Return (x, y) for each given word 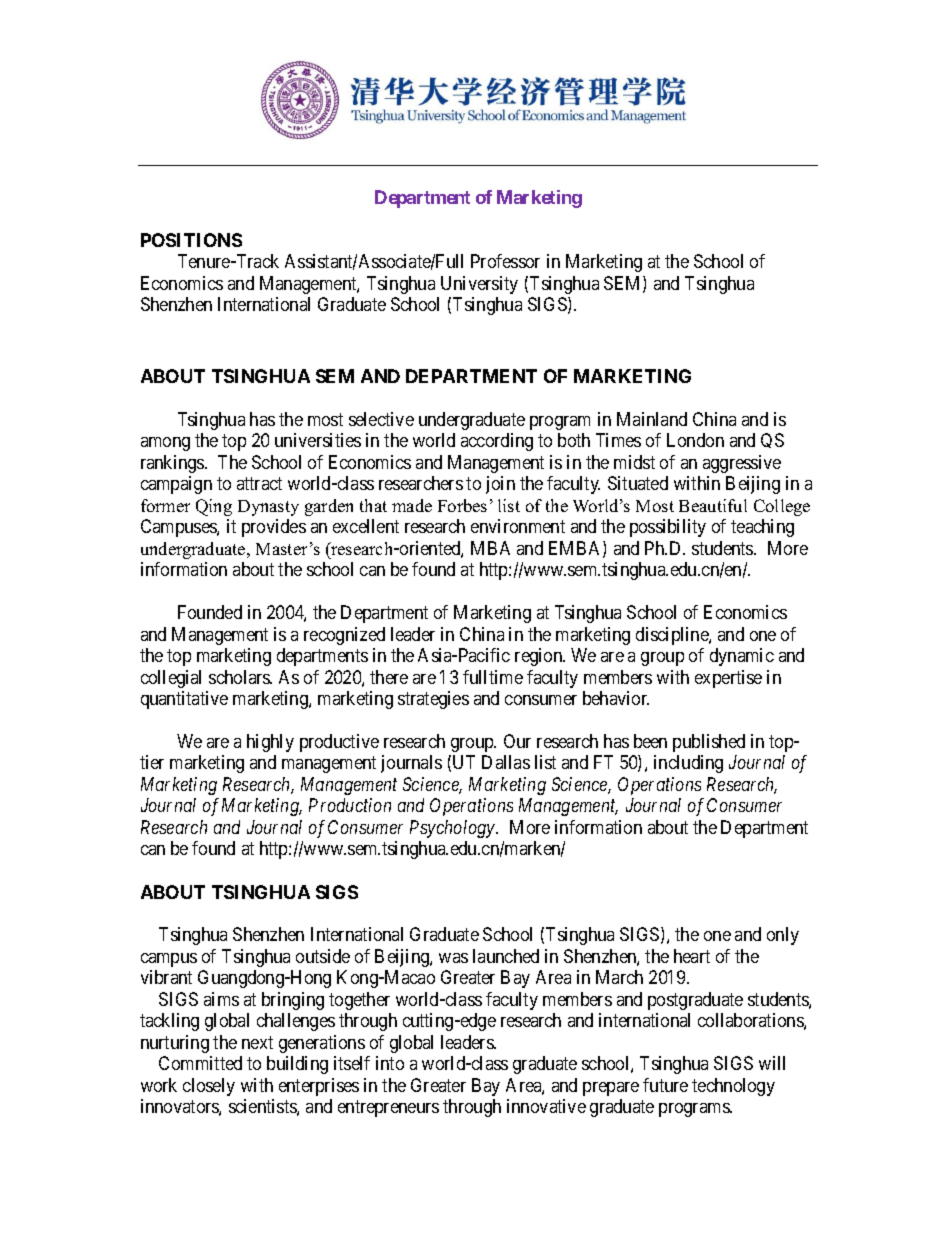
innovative (546, 1106)
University (479, 285)
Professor (505, 261)
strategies (433, 700)
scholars (240, 677)
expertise (728, 679)
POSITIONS (191, 240)
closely (209, 1087)
